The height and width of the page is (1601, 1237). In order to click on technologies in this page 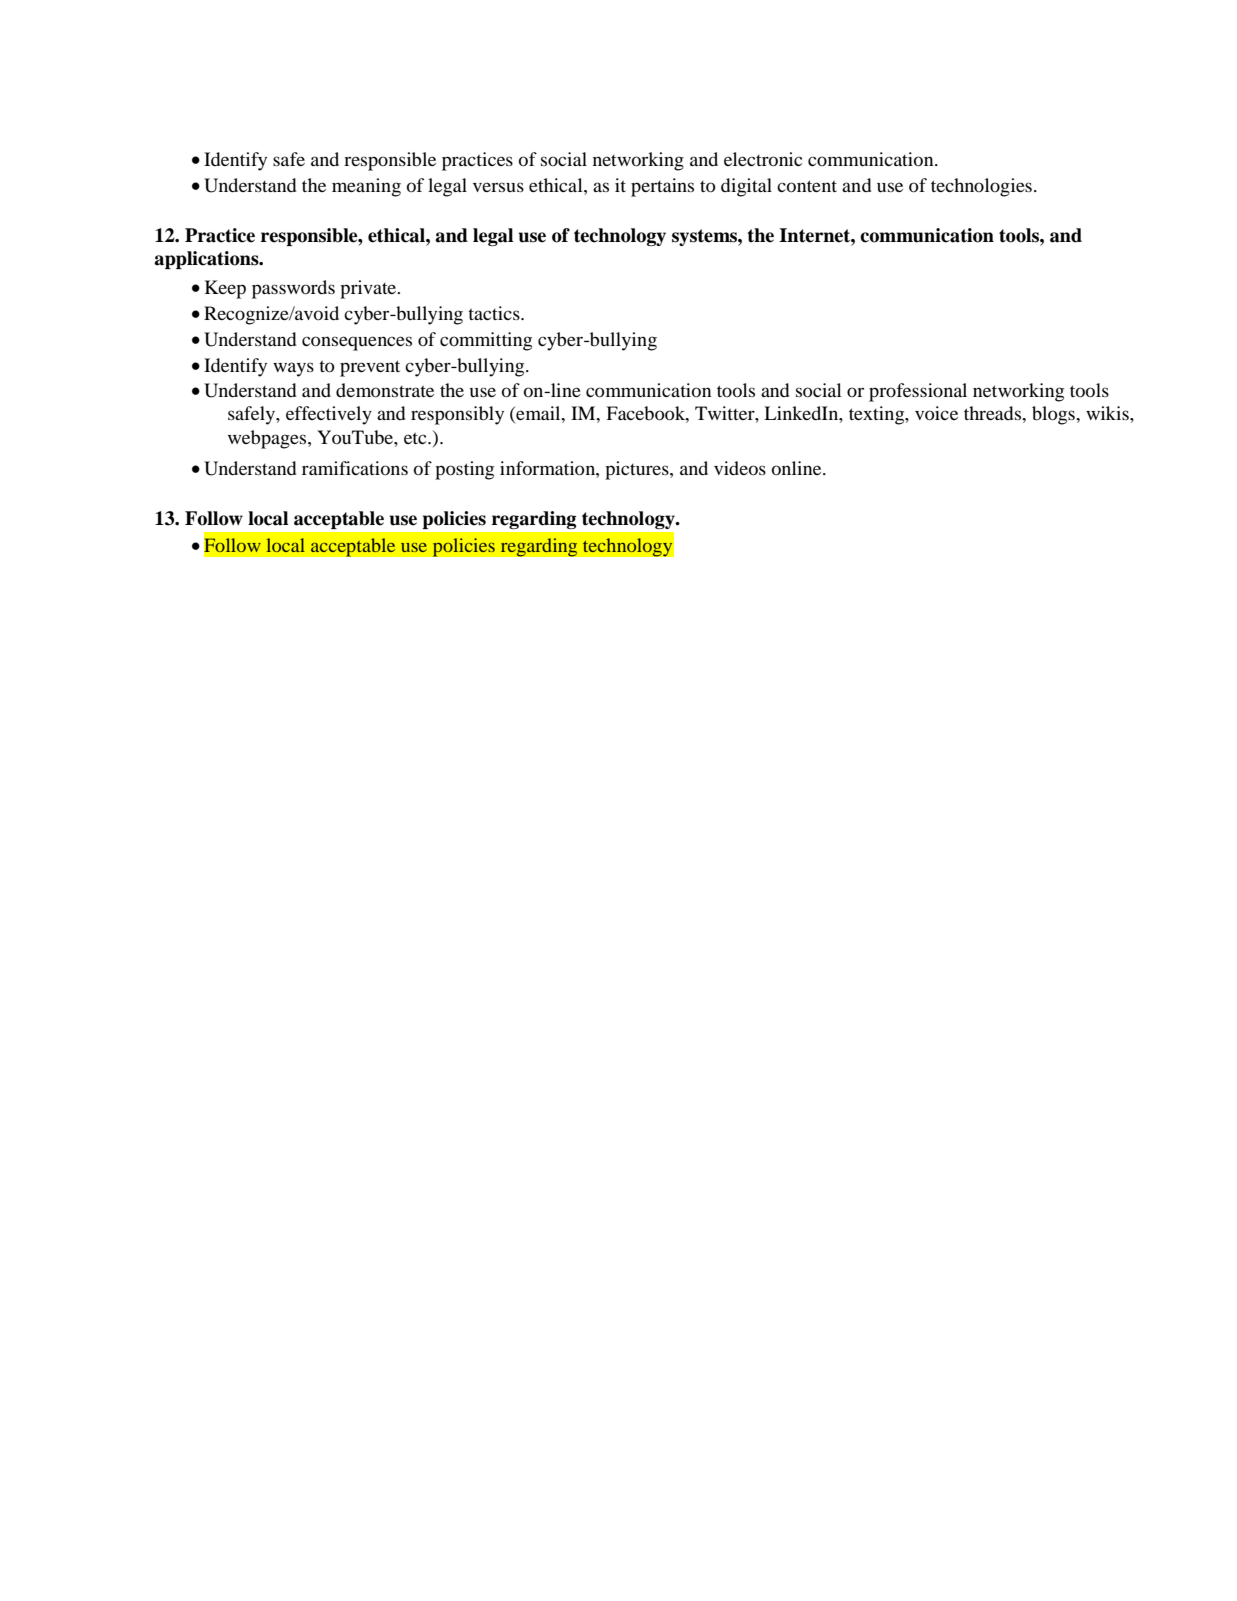, I will do `click(981, 187)`.
